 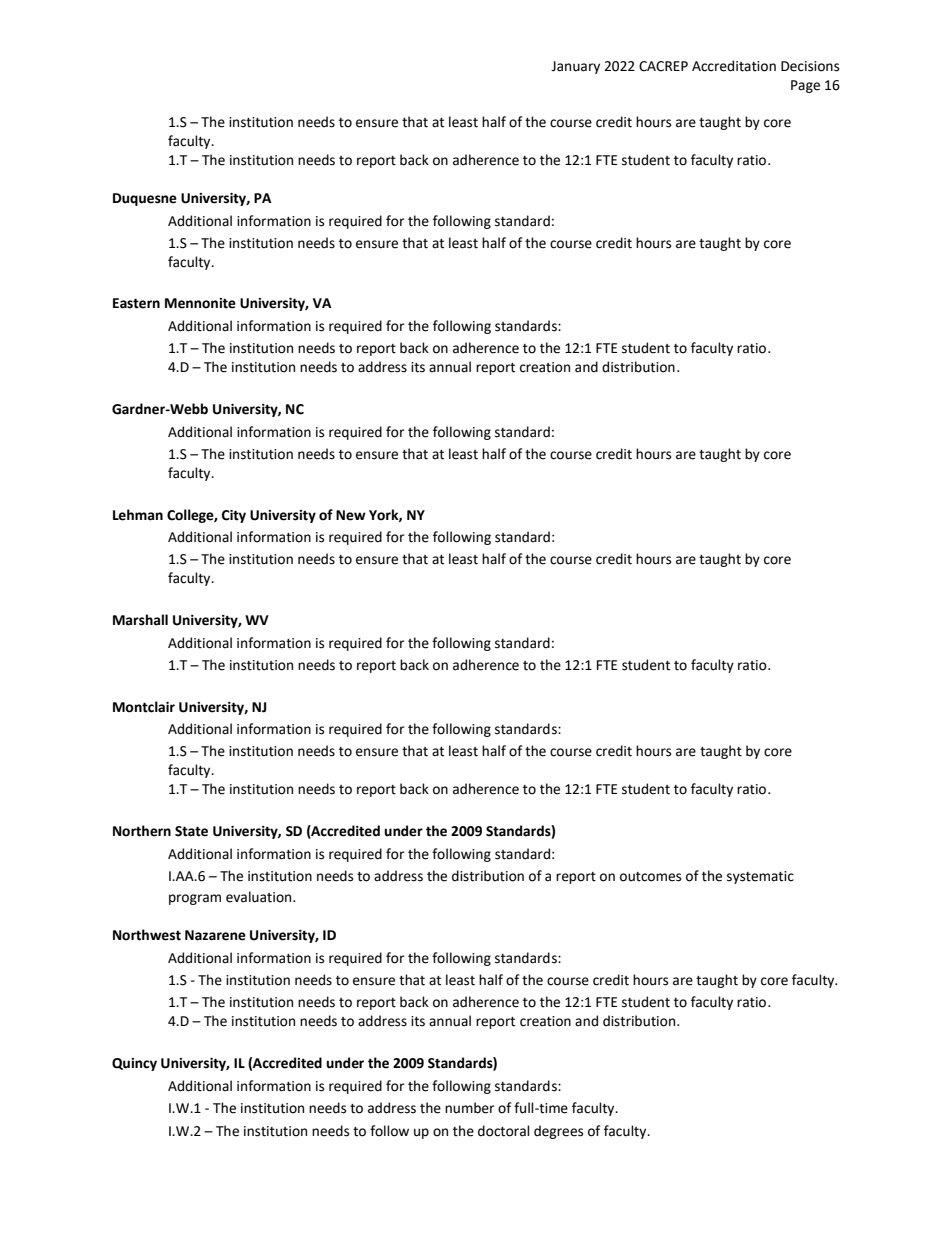 I want to click on number, so click(x=469, y=1108).
